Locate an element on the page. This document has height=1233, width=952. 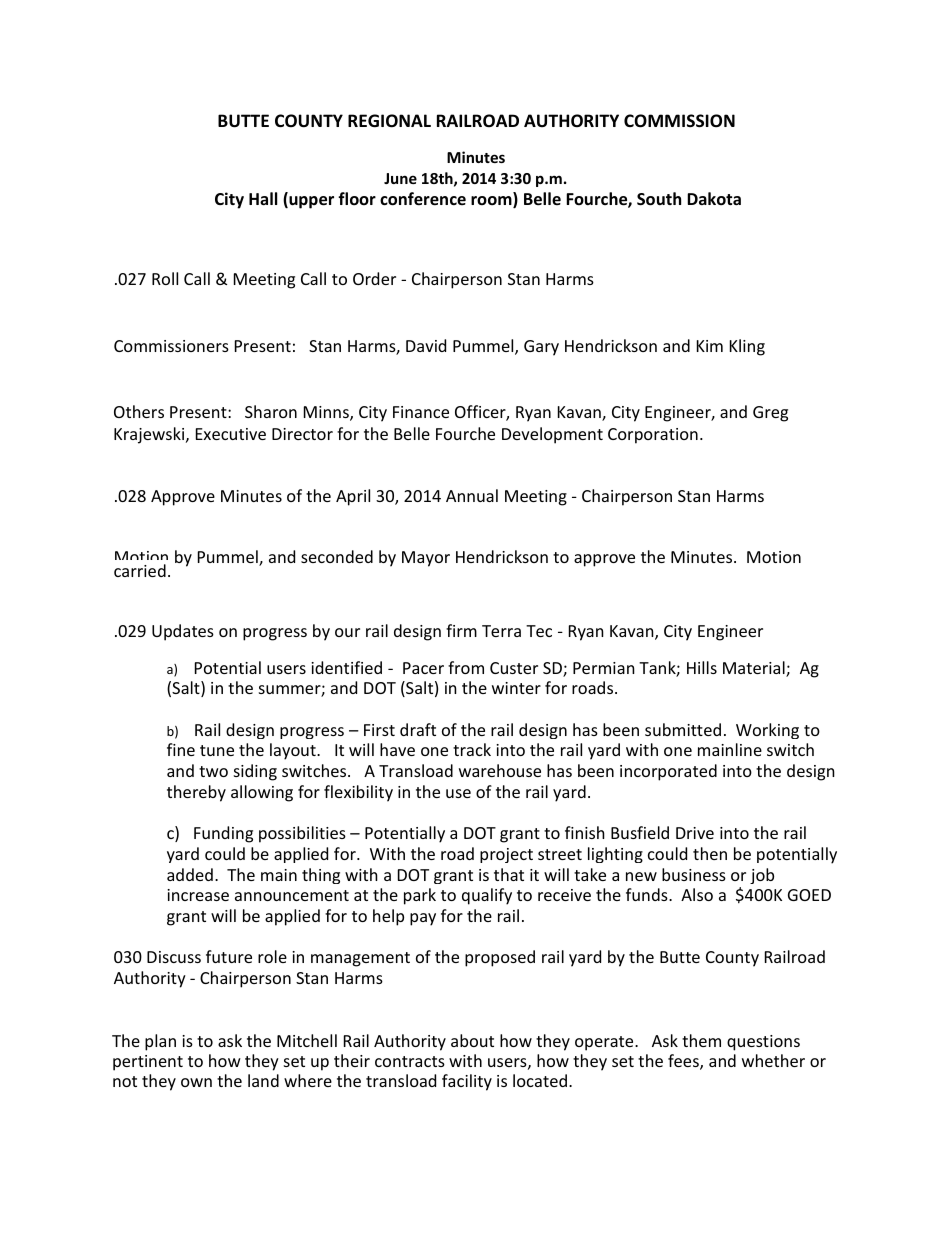
Updates is located at coordinates (183, 632).
